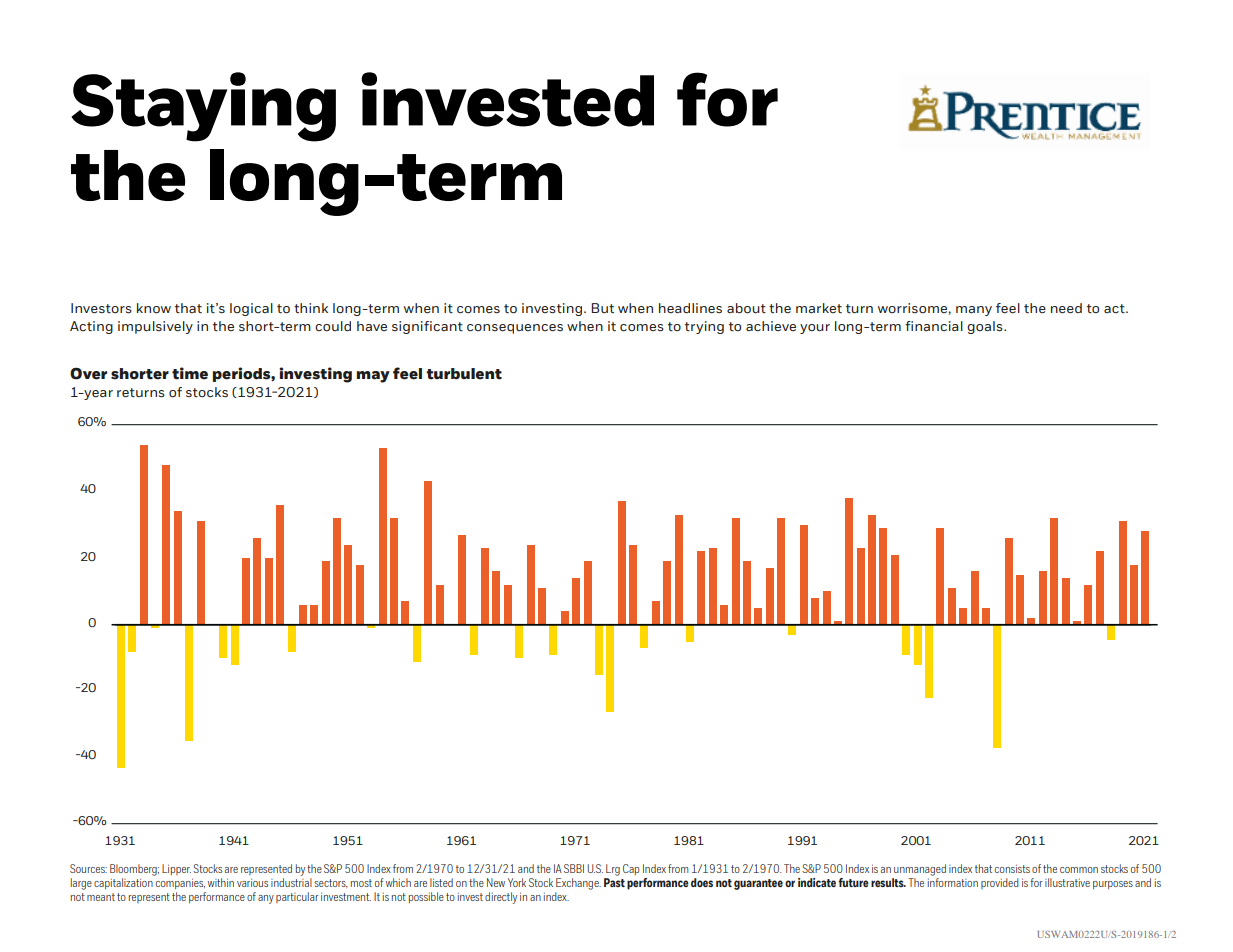 The height and width of the screenshot is (952, 1233). What do you see at coordinates (934, 326) in the screenshot?
I see `financial` at bounding box center [934, 326].
